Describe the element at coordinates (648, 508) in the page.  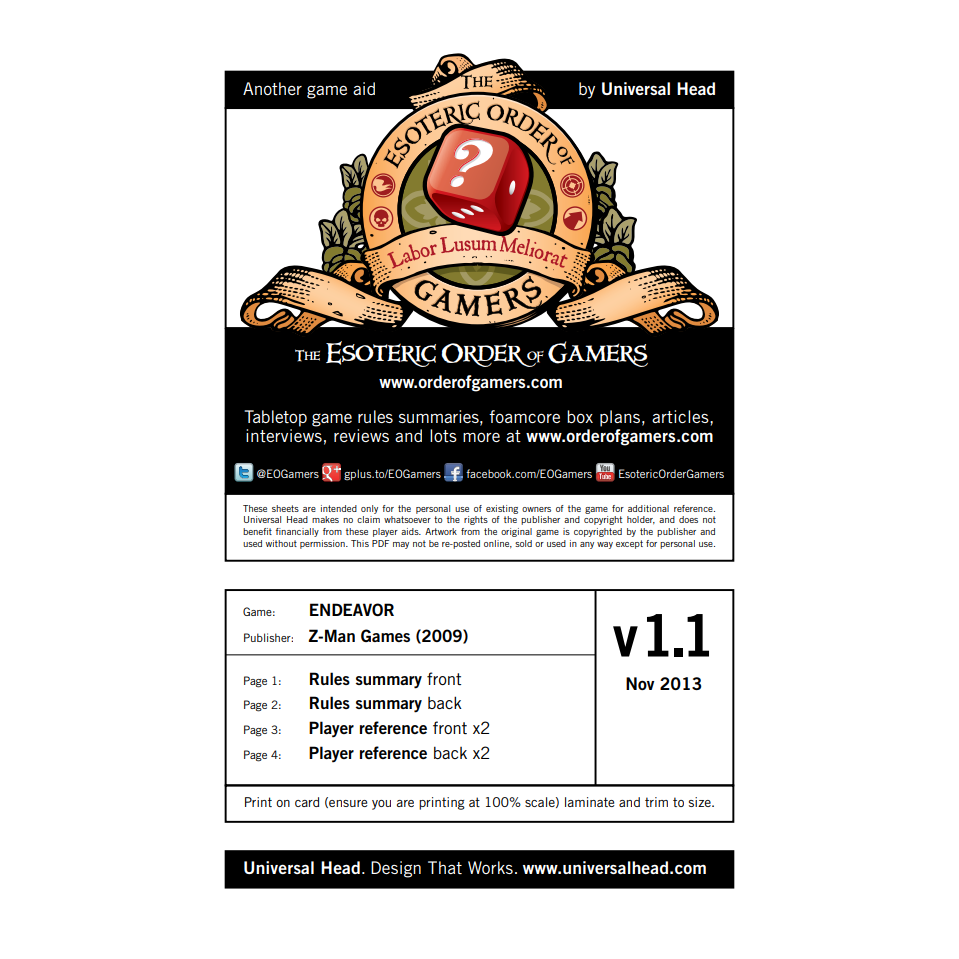
I see `additional` at that location.
